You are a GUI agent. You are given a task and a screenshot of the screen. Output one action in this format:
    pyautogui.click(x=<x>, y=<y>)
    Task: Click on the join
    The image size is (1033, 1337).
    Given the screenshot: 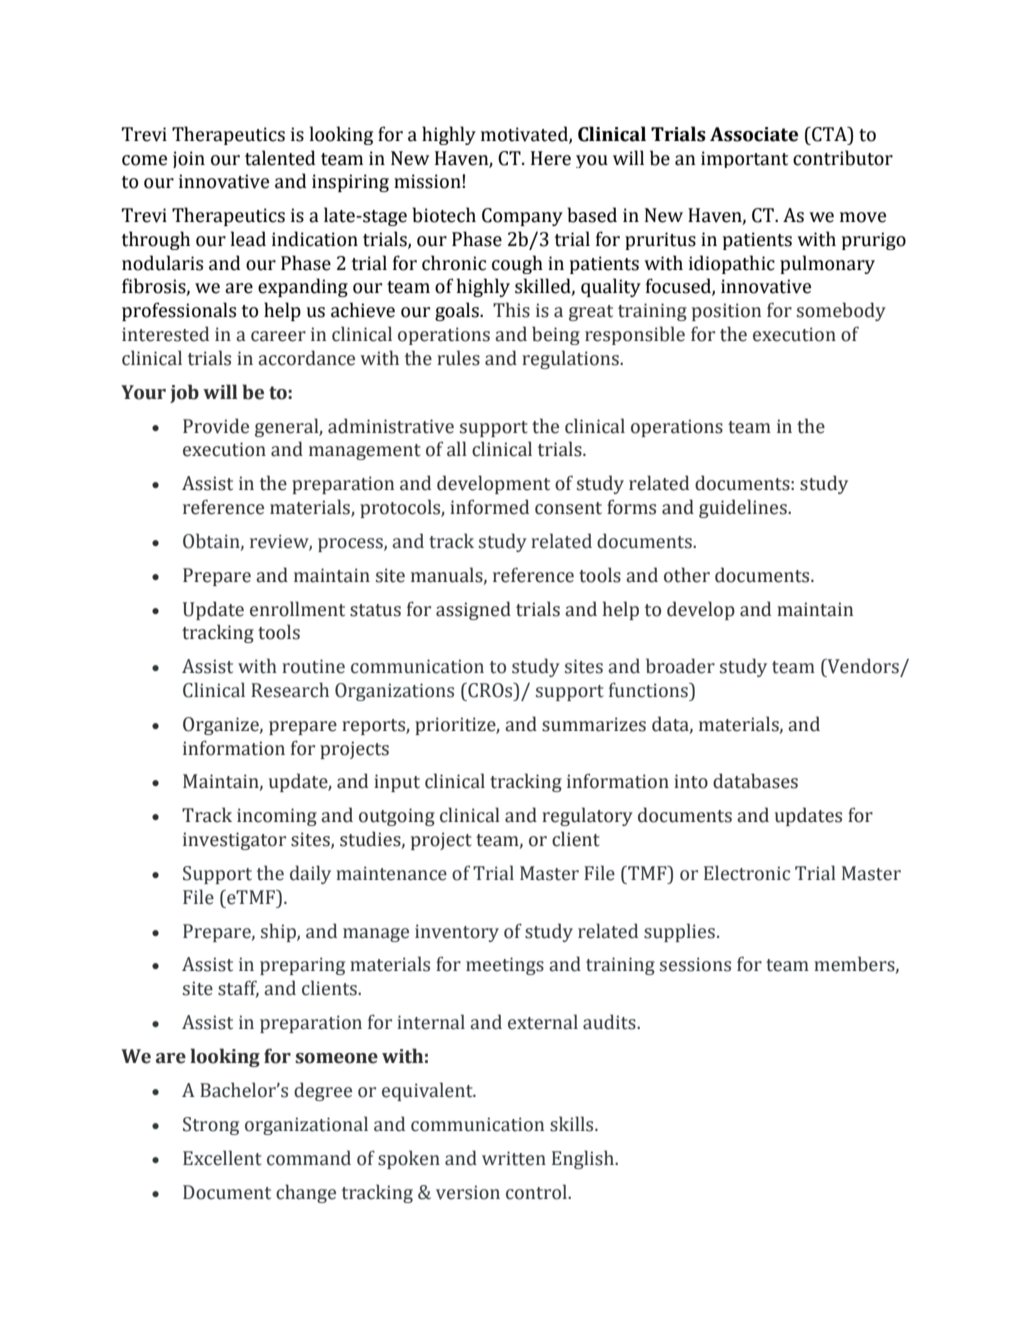 What is the action you would take?
    pyautogui.click(x=189, y=159)
